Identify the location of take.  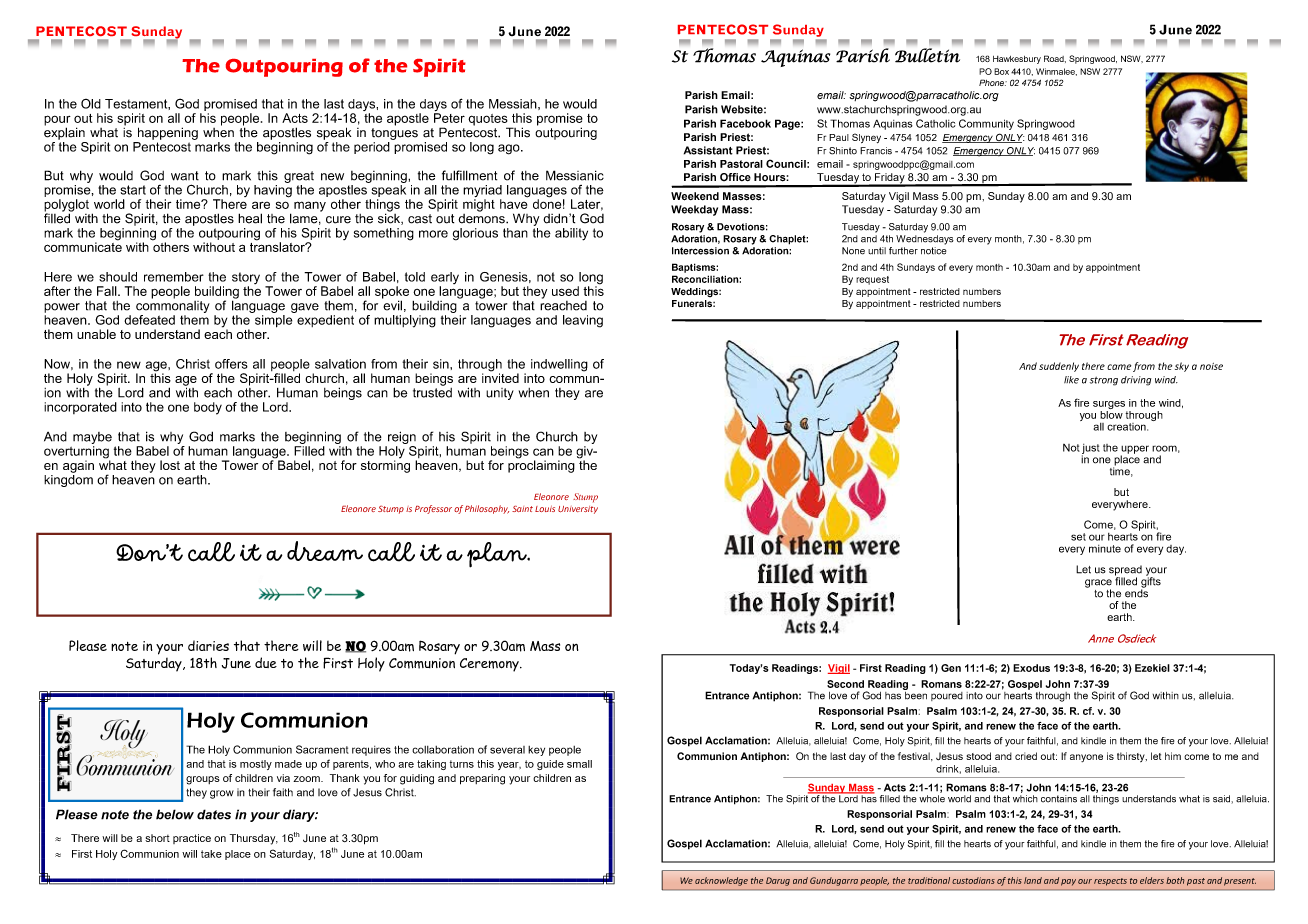
(211, 854).
